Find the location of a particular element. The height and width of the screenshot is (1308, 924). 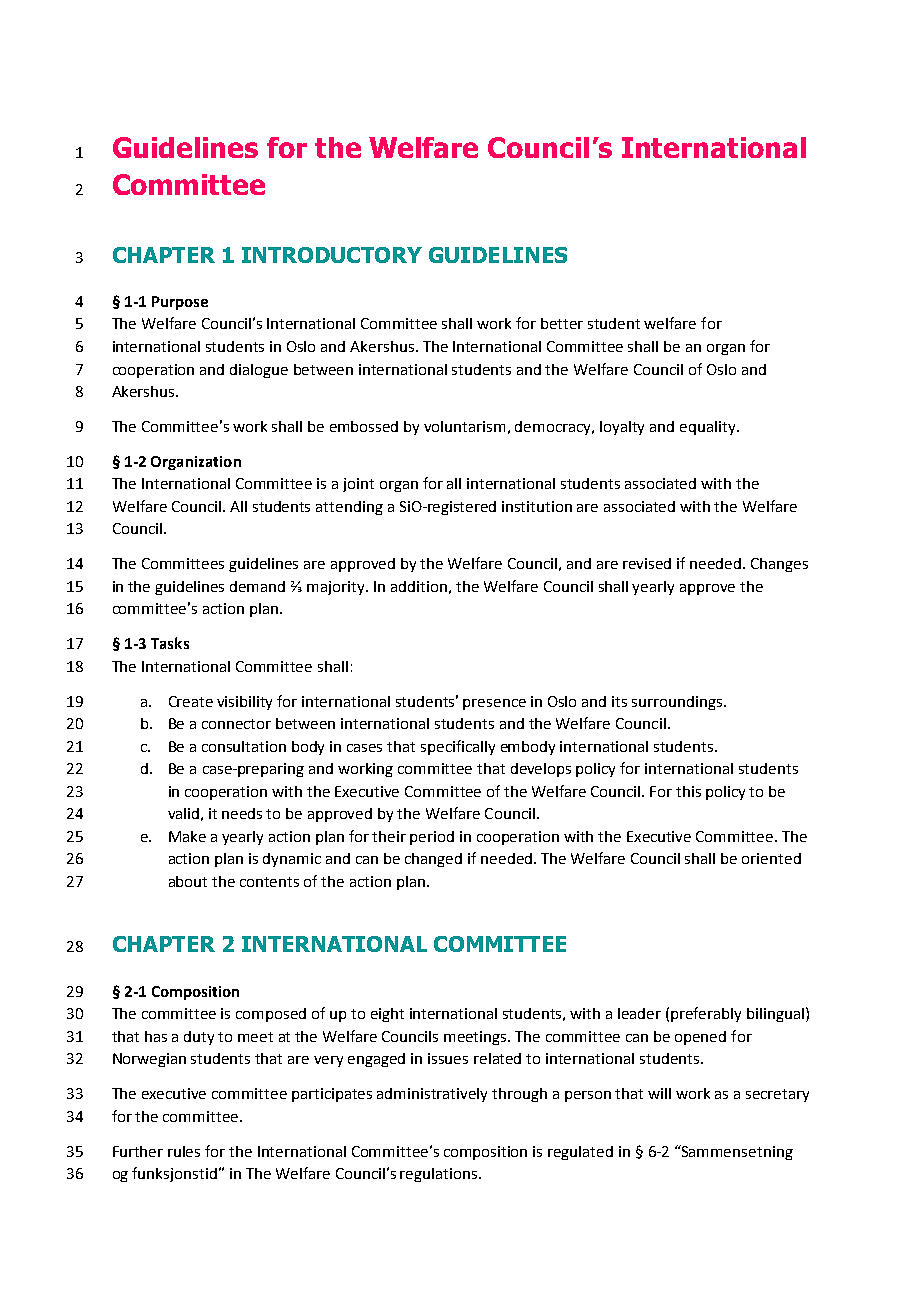

revised is located at coordinates (647, 563).
